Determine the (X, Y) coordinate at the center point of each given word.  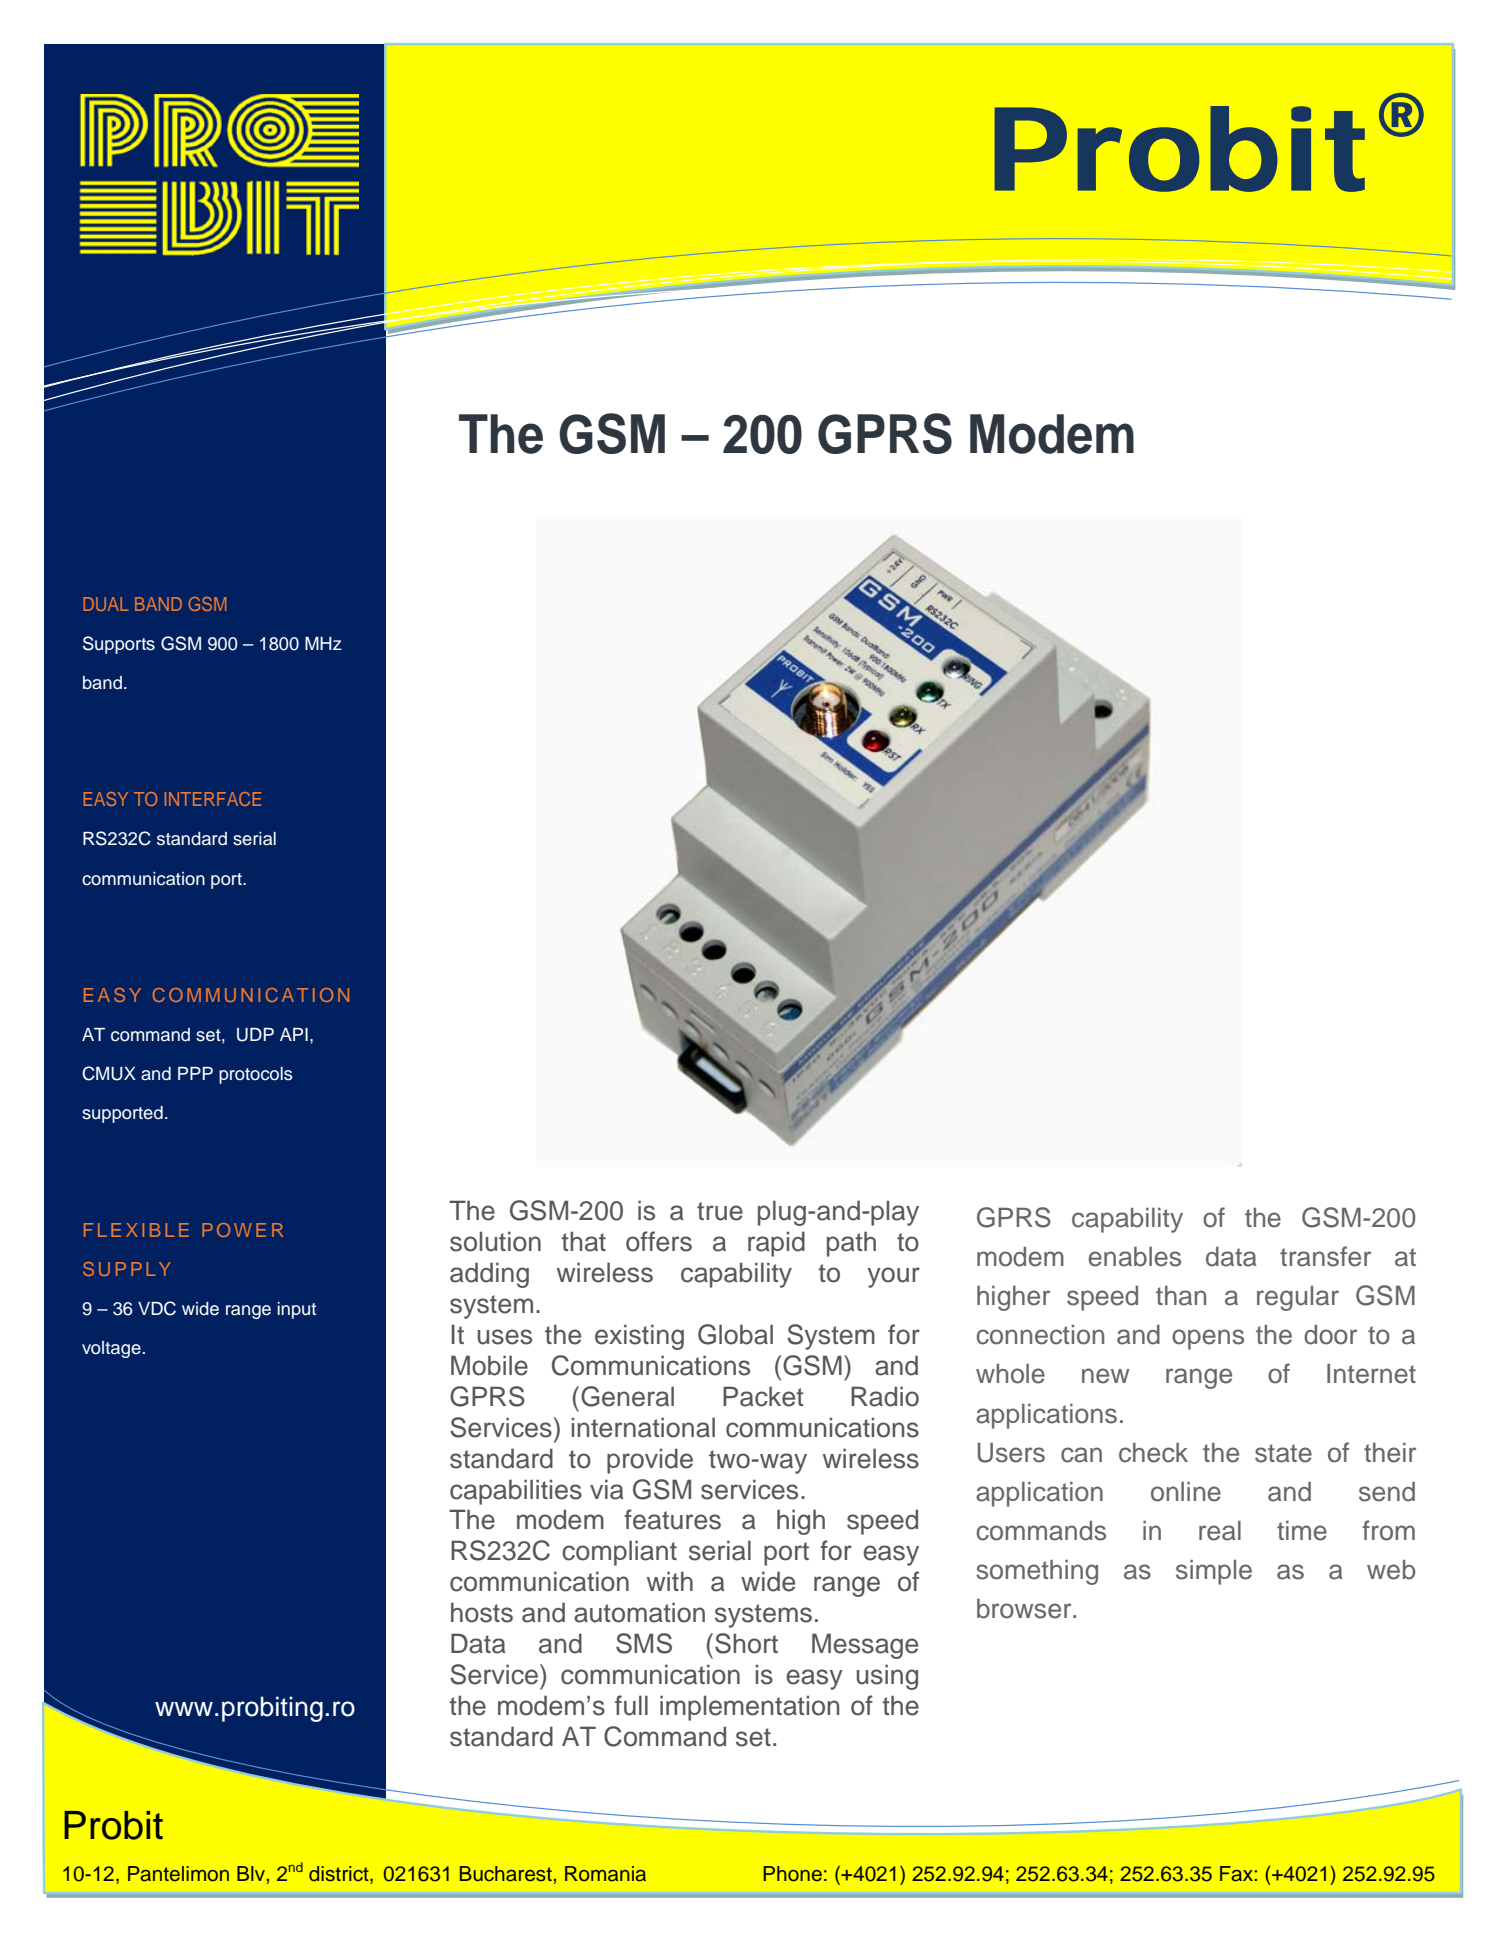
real (1220, 1531)
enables (1135, 1257)
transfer (1325, 1256)
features (672, 1519)
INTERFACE (213, 799)
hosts (482, 1612)
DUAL (106, 604)
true (720, 1211)
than (1181, 1296)
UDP (255, 1035)
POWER (242, 1230)
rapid (776, 1244)
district (340, 1875)
